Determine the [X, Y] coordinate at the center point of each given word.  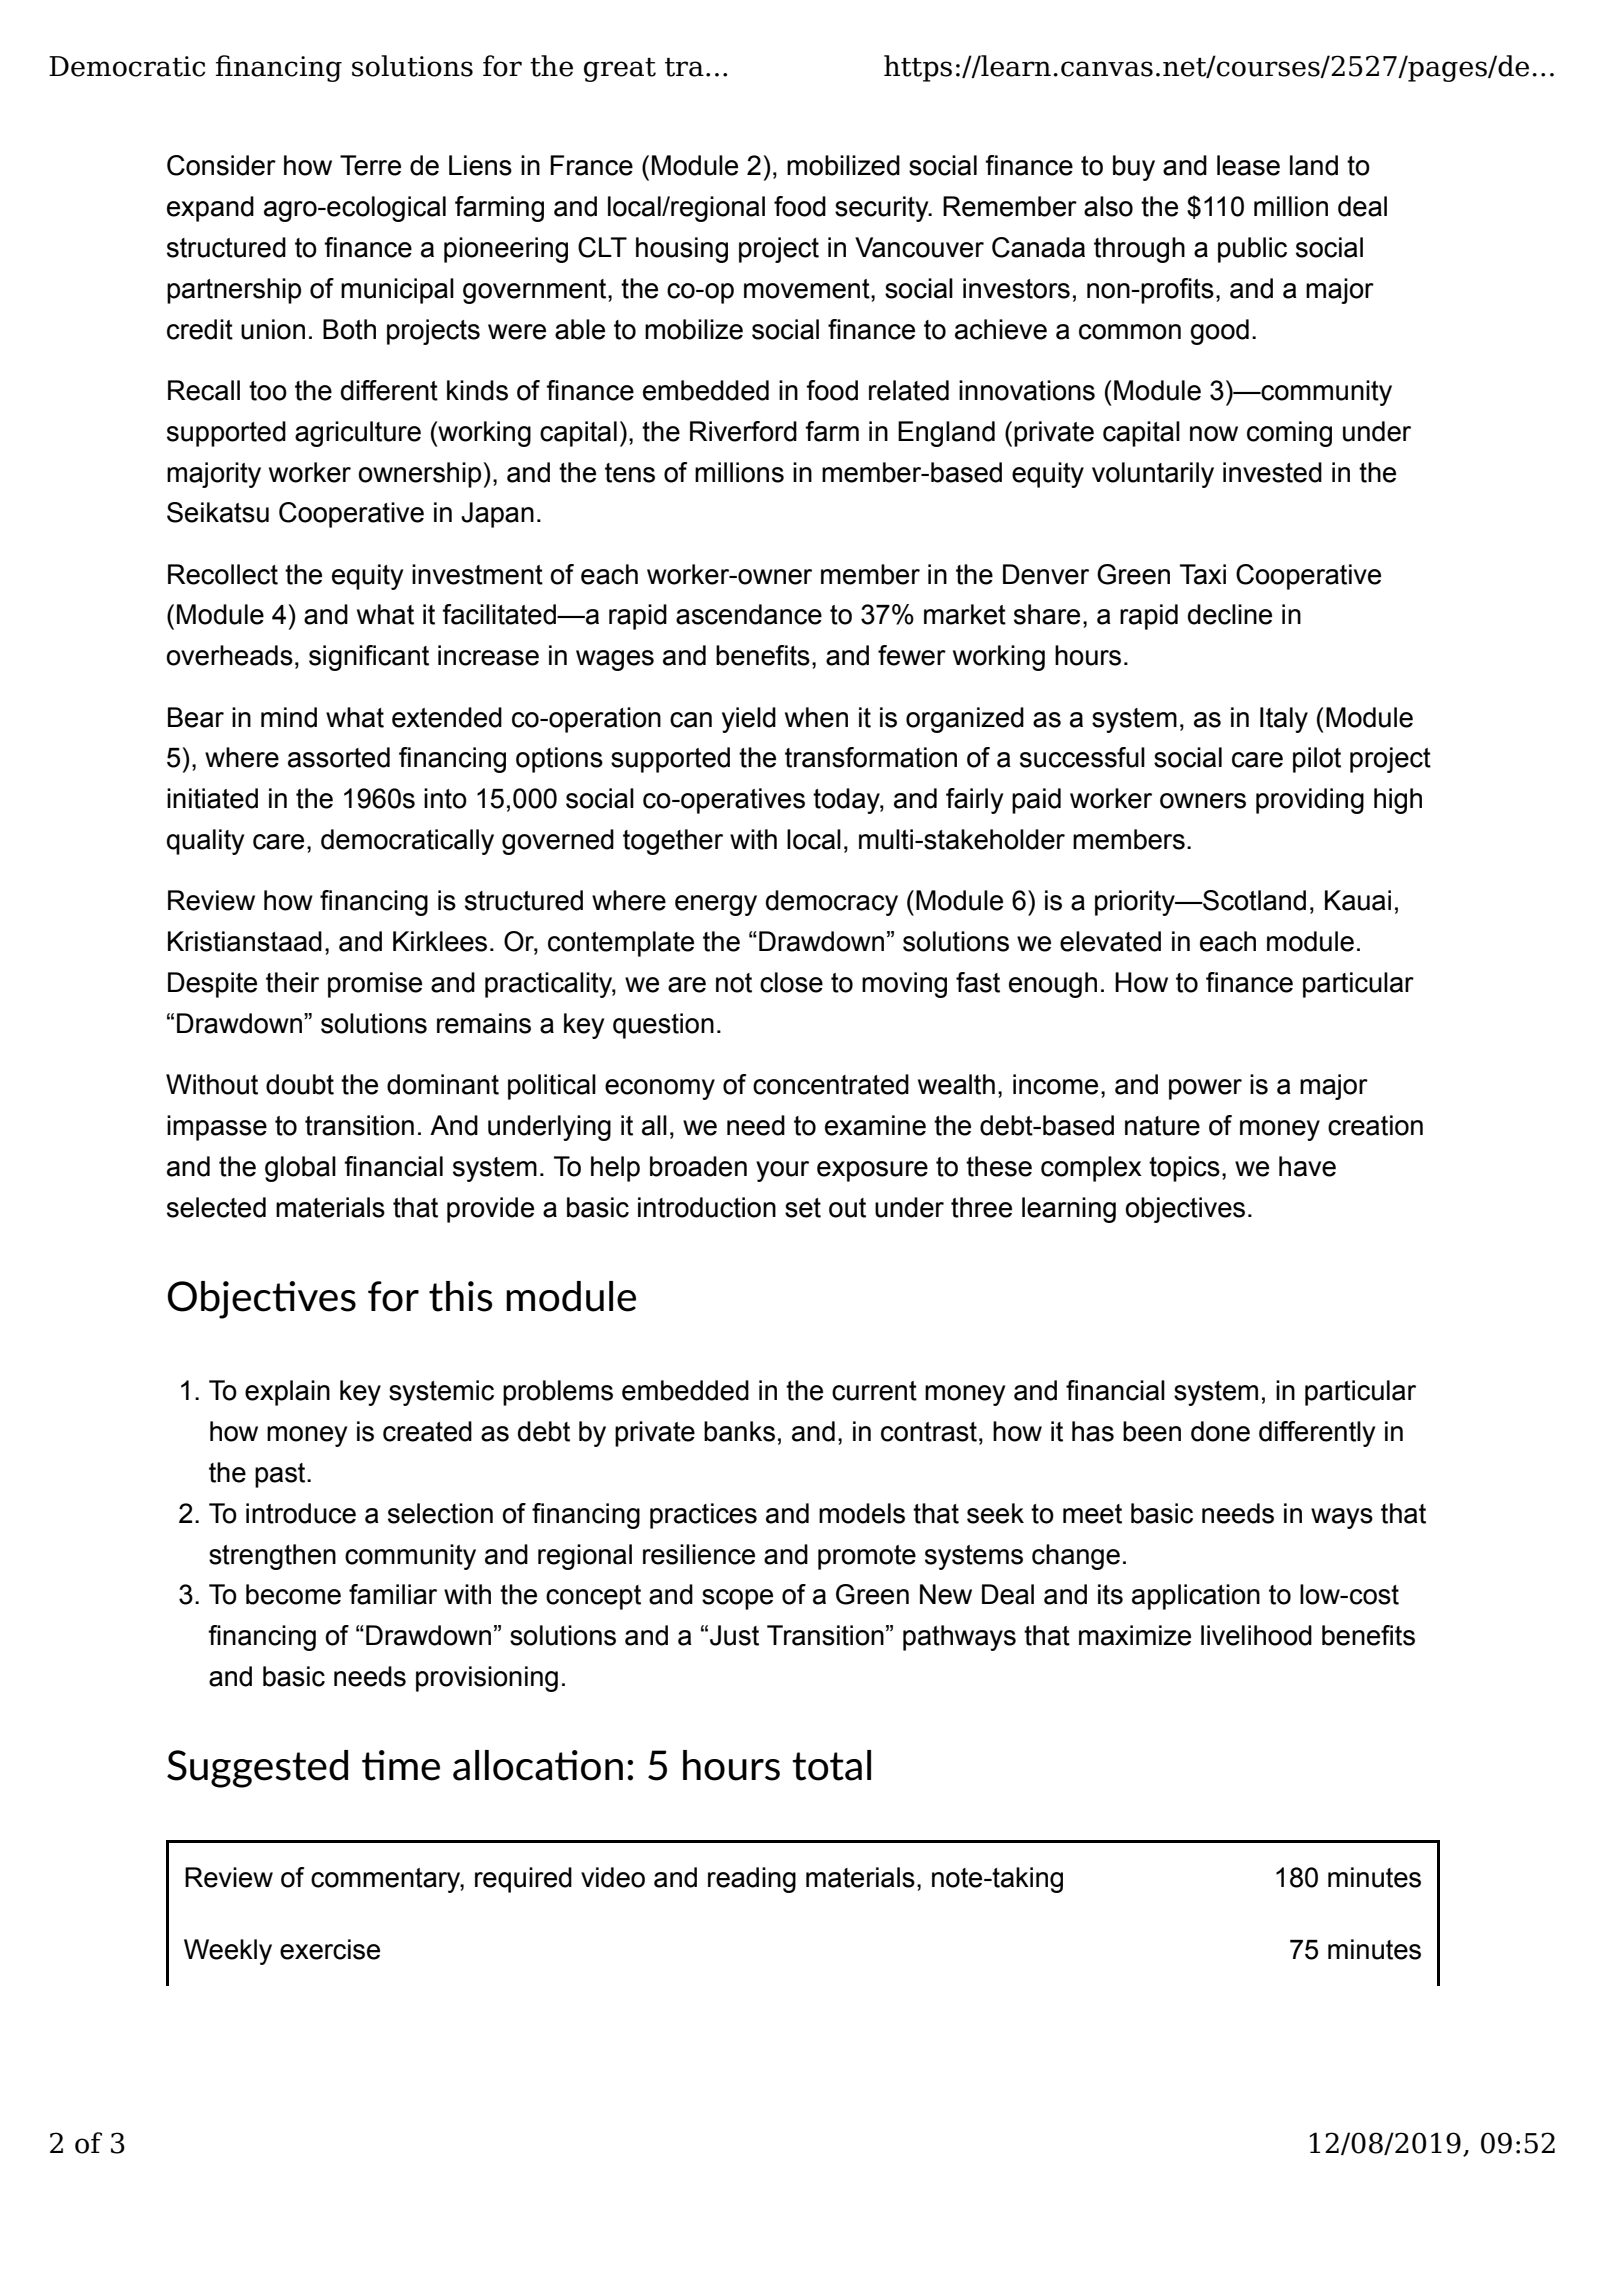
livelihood [1256, 1635]
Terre [370, 165]
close [791, 982]
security [883, 209]
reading [752, 1880]
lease [1248, 165]
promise [375, 985]
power [1205, 1089]
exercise [330, 1949]
